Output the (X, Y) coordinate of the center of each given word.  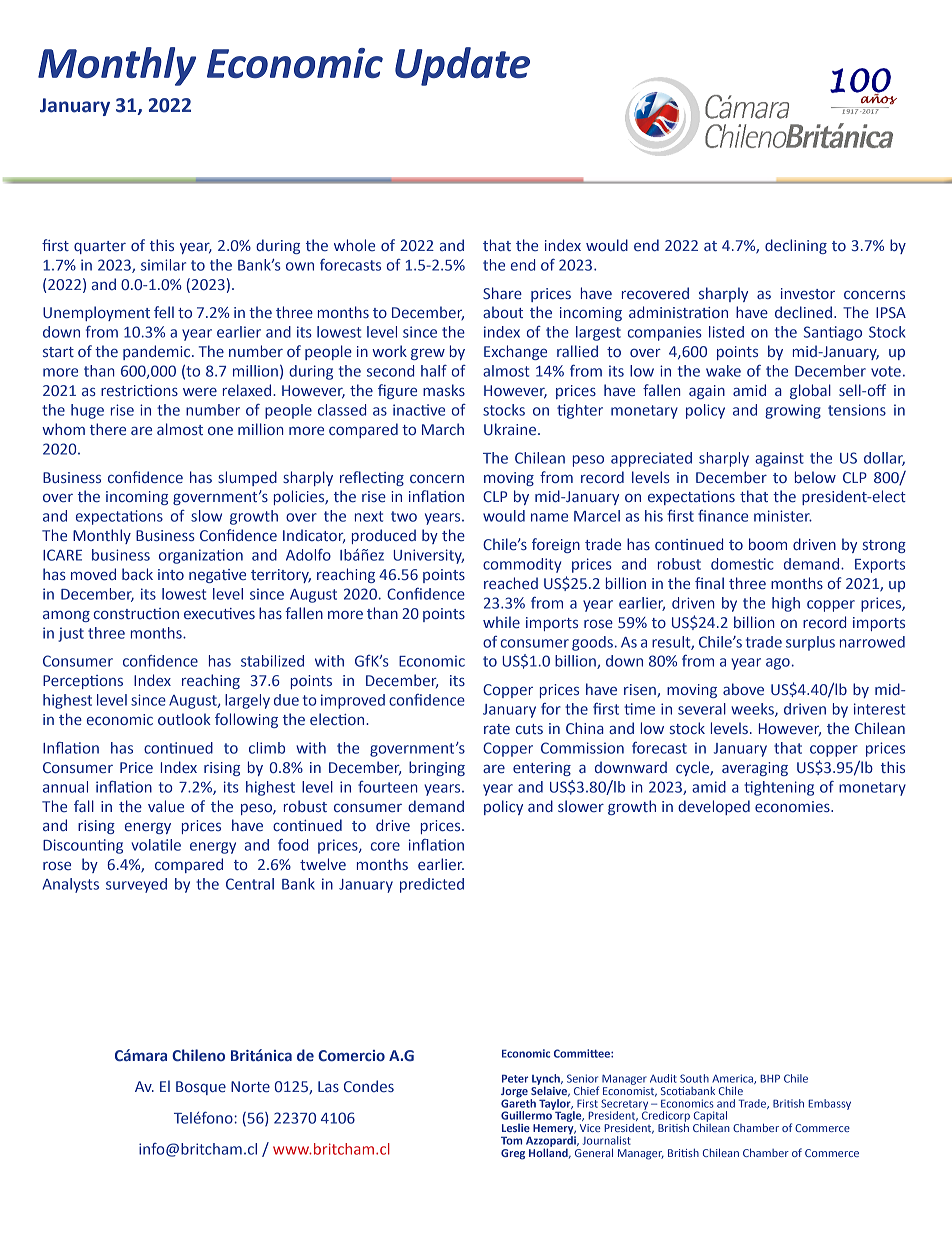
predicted (432, 885)
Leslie (516, 1128)
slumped (247, 478)
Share (502, 293)
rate (497, 729)
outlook (184, 719)
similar (163, 265)
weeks (753, 710)
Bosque (201, 1088)
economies (793, 806)
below (815, 477)
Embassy (829, 1104)
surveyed (136, 885)
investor (808, 293)
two (404, 516)
